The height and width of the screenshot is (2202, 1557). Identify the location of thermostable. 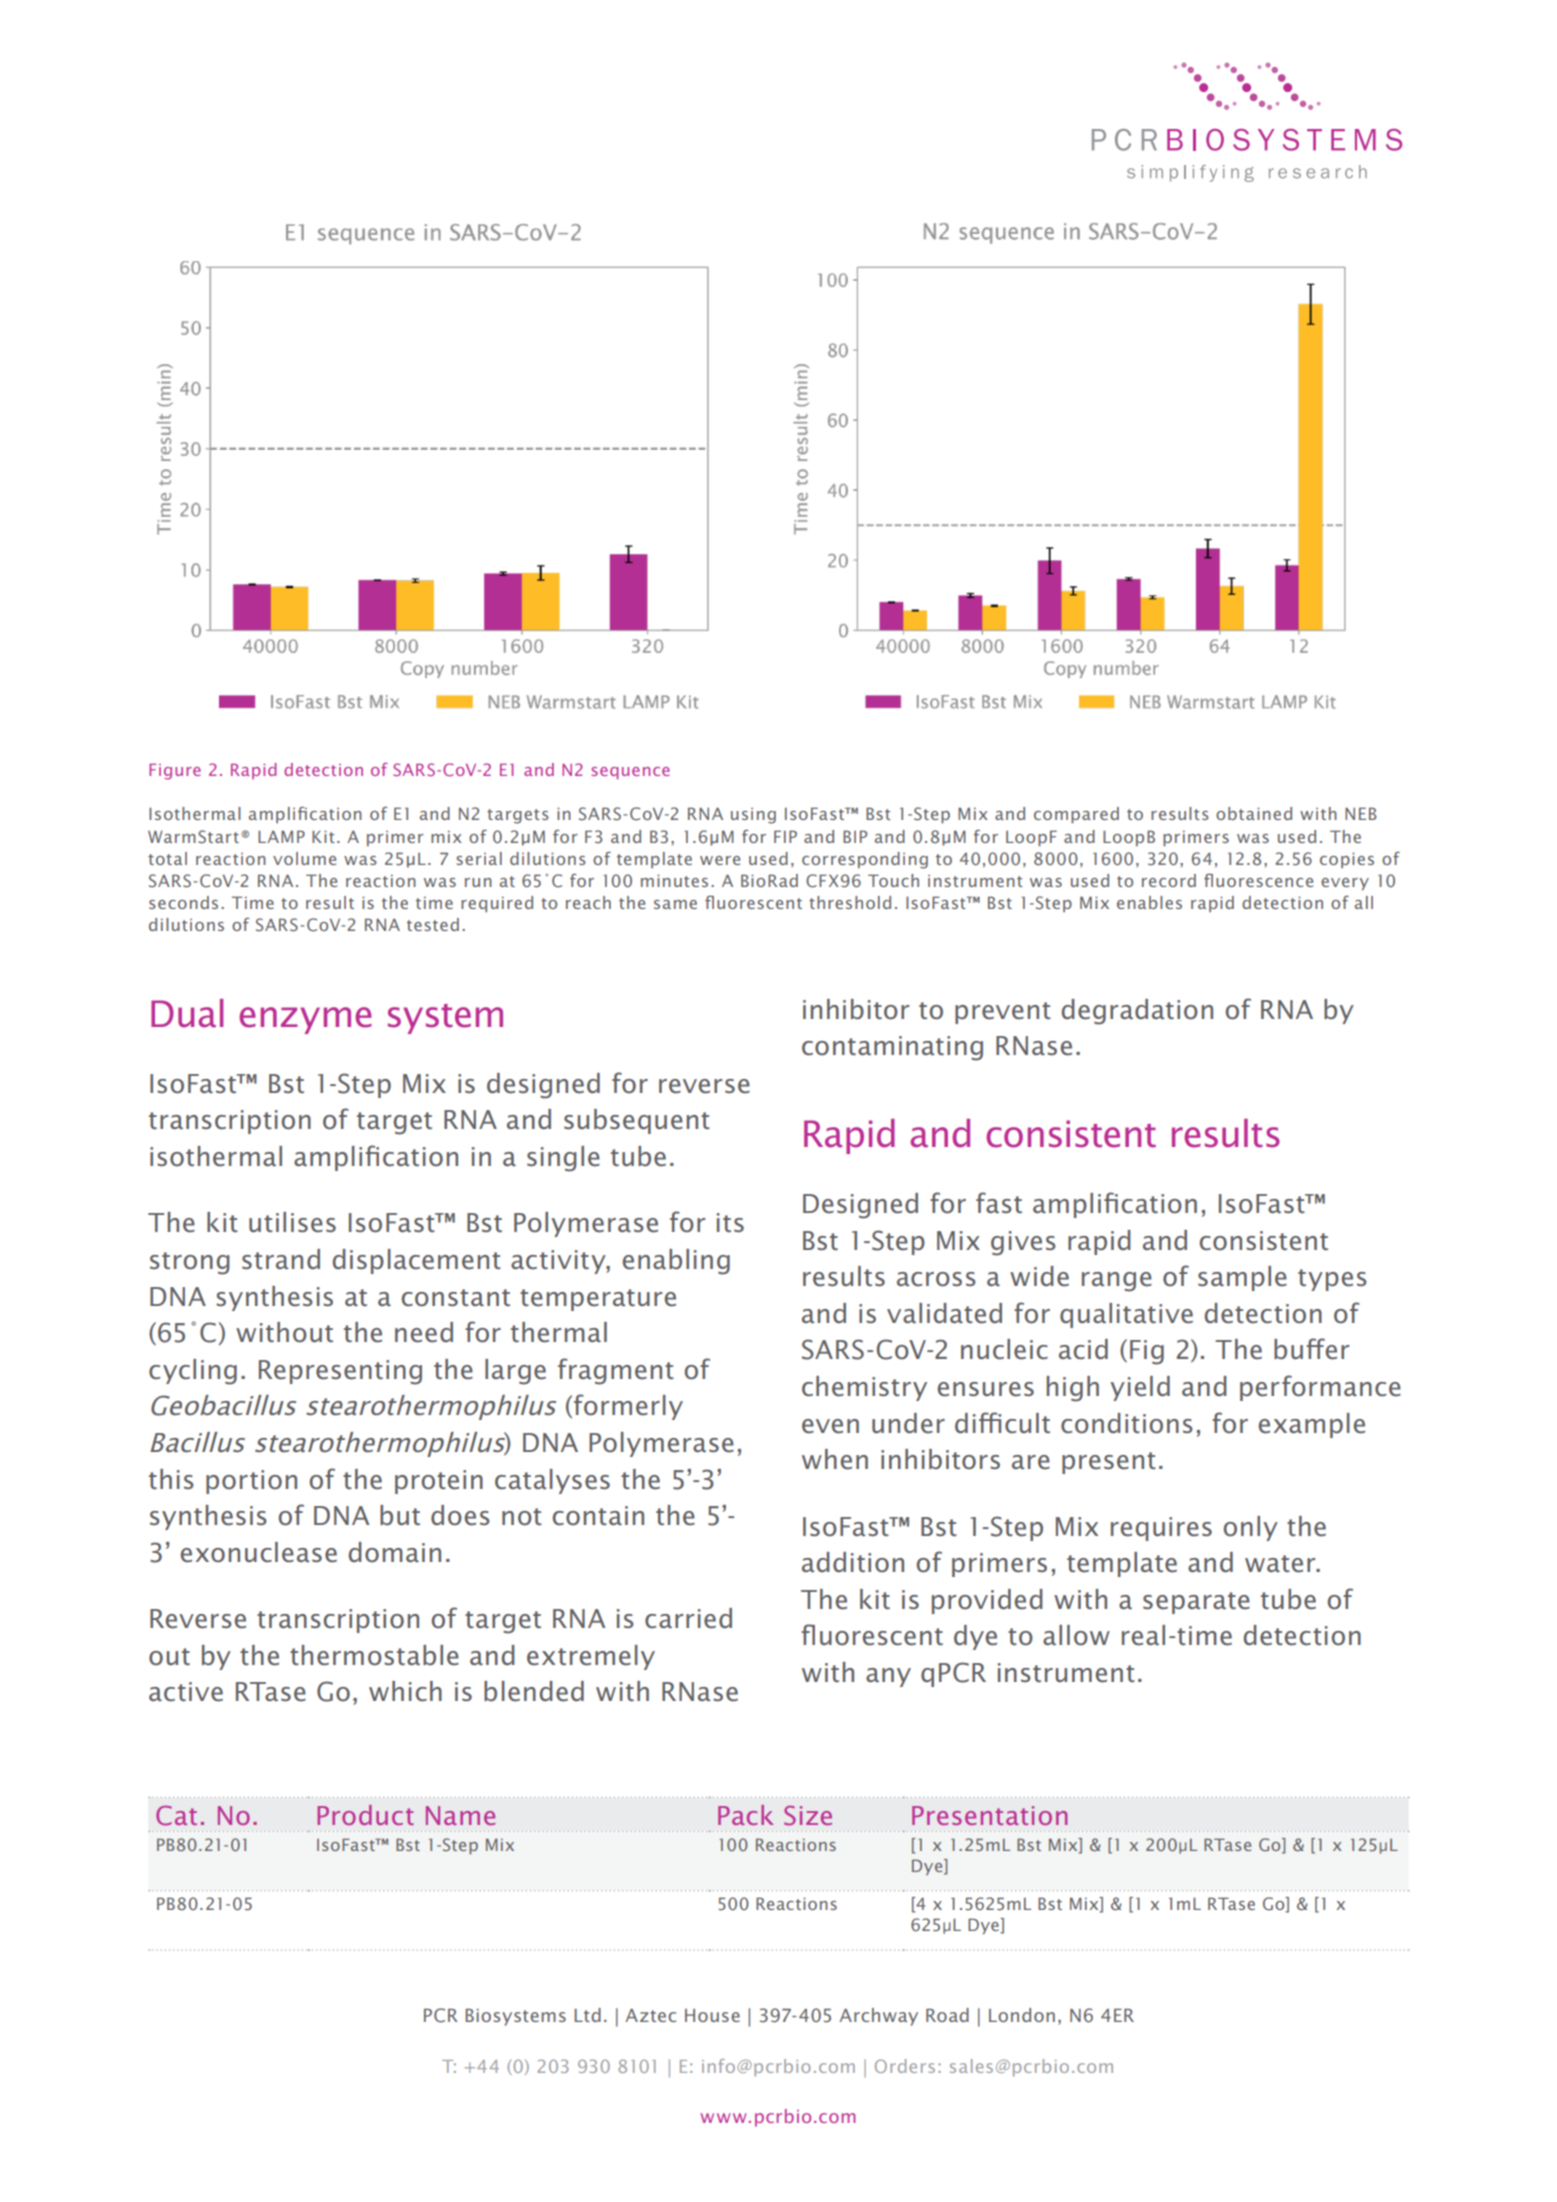
(374, 1655).
